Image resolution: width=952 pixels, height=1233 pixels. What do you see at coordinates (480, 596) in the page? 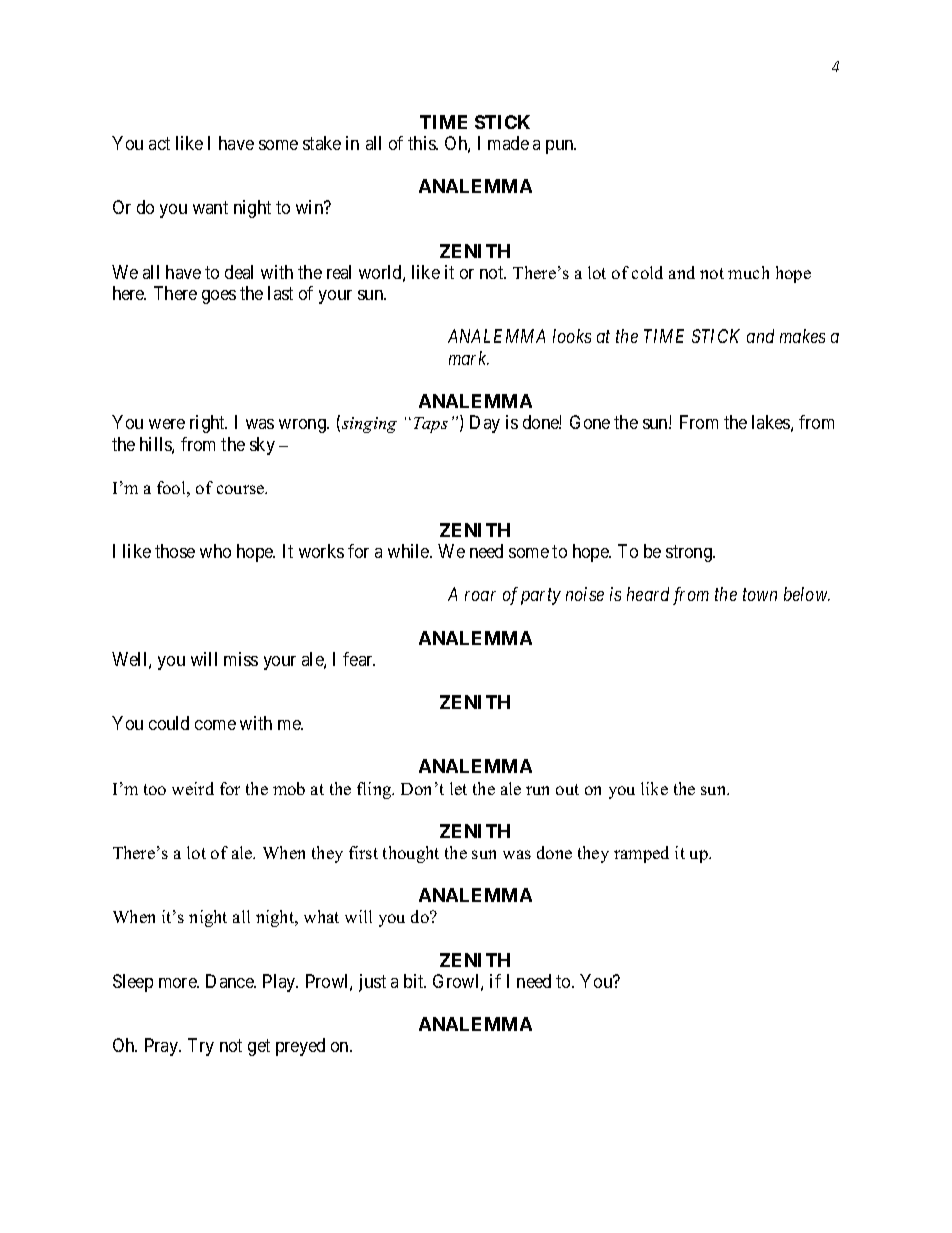
I see `roar` at bounding box center [480, 596].
